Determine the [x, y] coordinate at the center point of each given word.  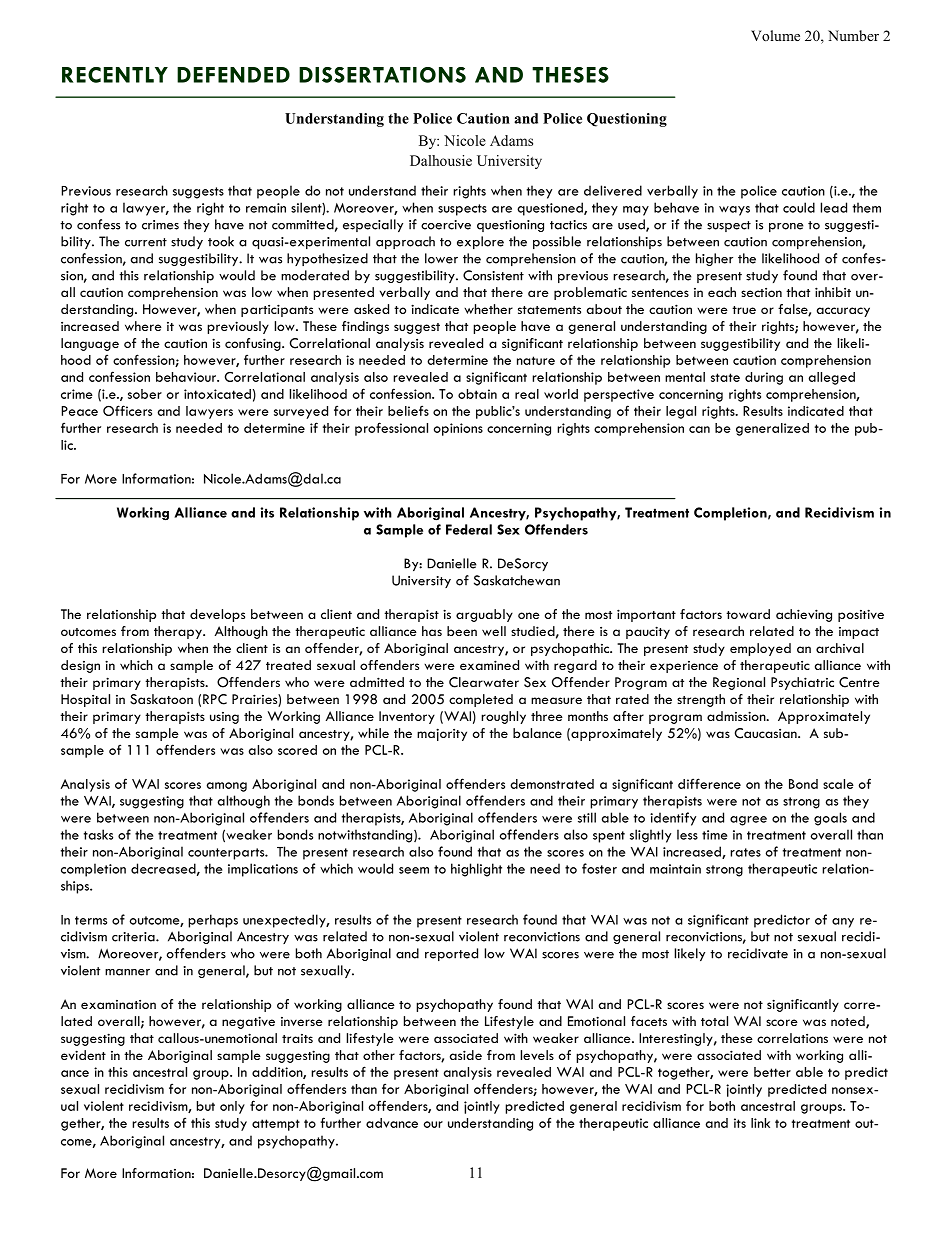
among [227, 787]
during [764, 378]
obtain [477, 394]
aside [466, 1055]
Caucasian [767, 733]
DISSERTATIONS [382, 75]
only [232, 1107]
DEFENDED [233, 75]
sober [145, 394]
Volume [775, 35]
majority [442, 734]
